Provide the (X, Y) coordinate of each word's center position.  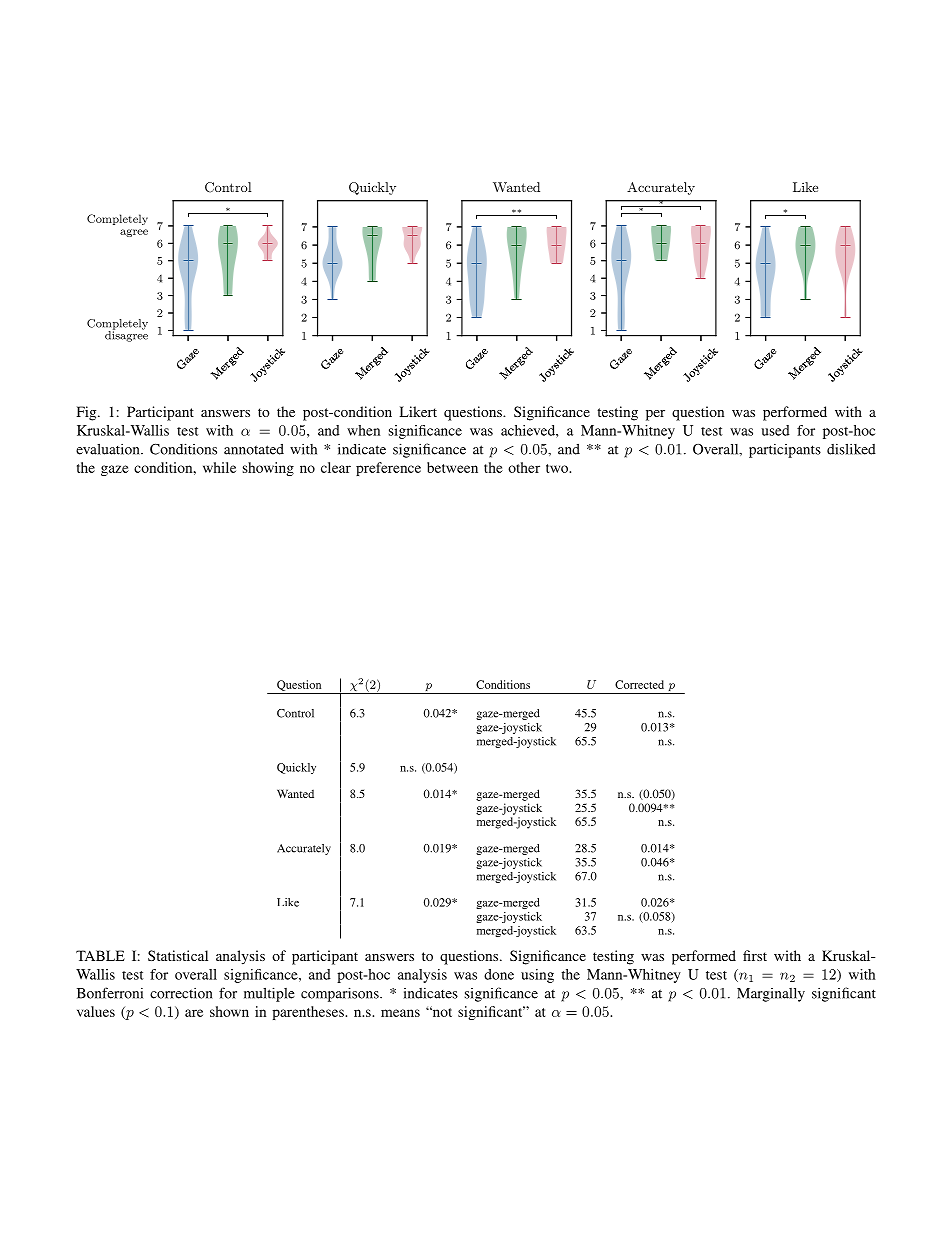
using (537, 976)
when (363, 430)
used (775, 430)
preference (388, 469)
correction (181, 993)
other (524, 467)
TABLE (100, 955)
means (400, 1013)
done (499, 974)
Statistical (178, 955)
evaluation (109, 449)
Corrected (639, 684)
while (219, 467)
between (452, 467)
